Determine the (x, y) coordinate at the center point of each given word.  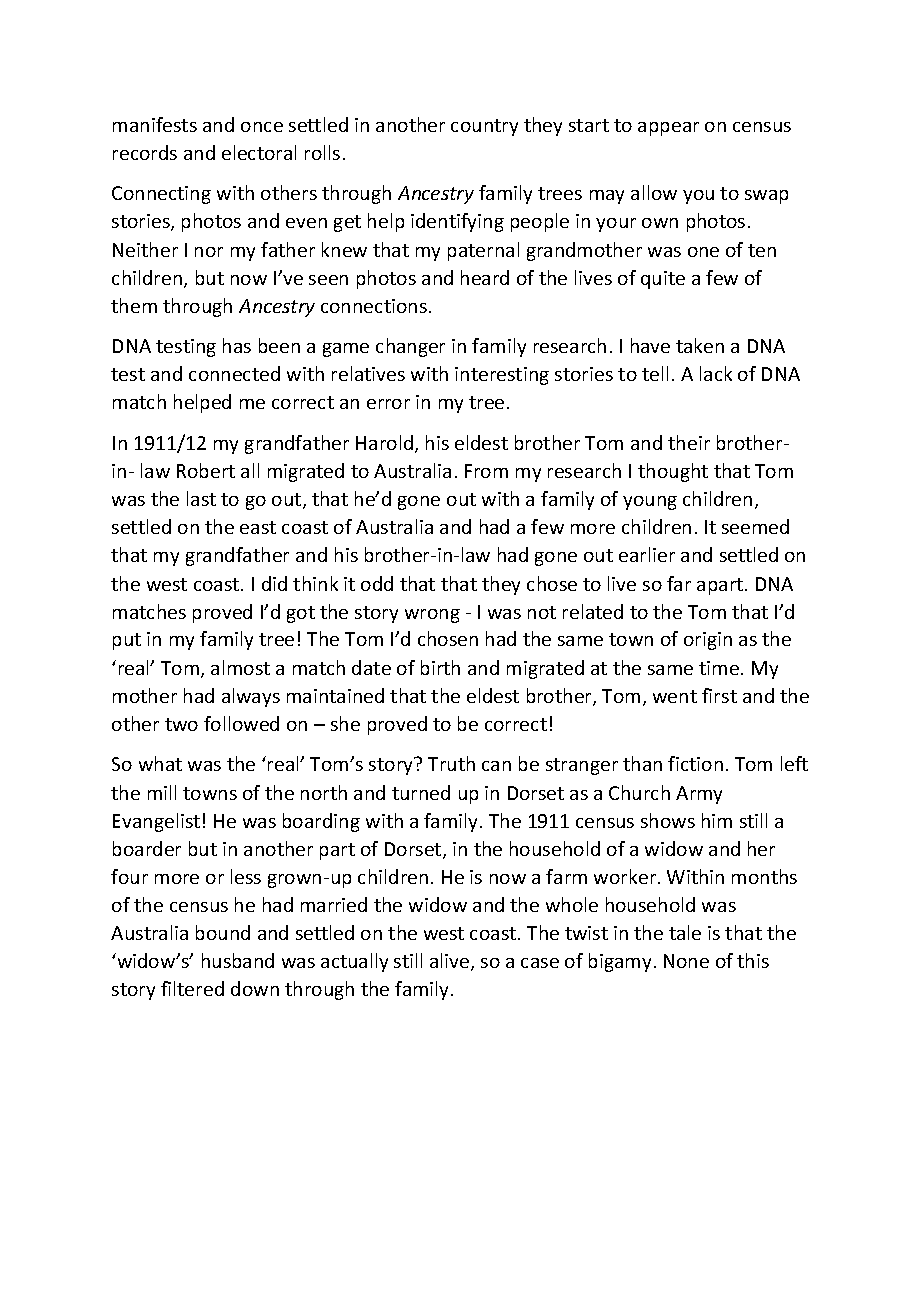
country (484, 127)
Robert (206, 470)
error (388, 404)
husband (238, 960)
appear (668, 129)
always (251, 697)
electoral (259, 152)
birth (440, 667)
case (540, 963)
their (689, 442)
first (719, 695)
